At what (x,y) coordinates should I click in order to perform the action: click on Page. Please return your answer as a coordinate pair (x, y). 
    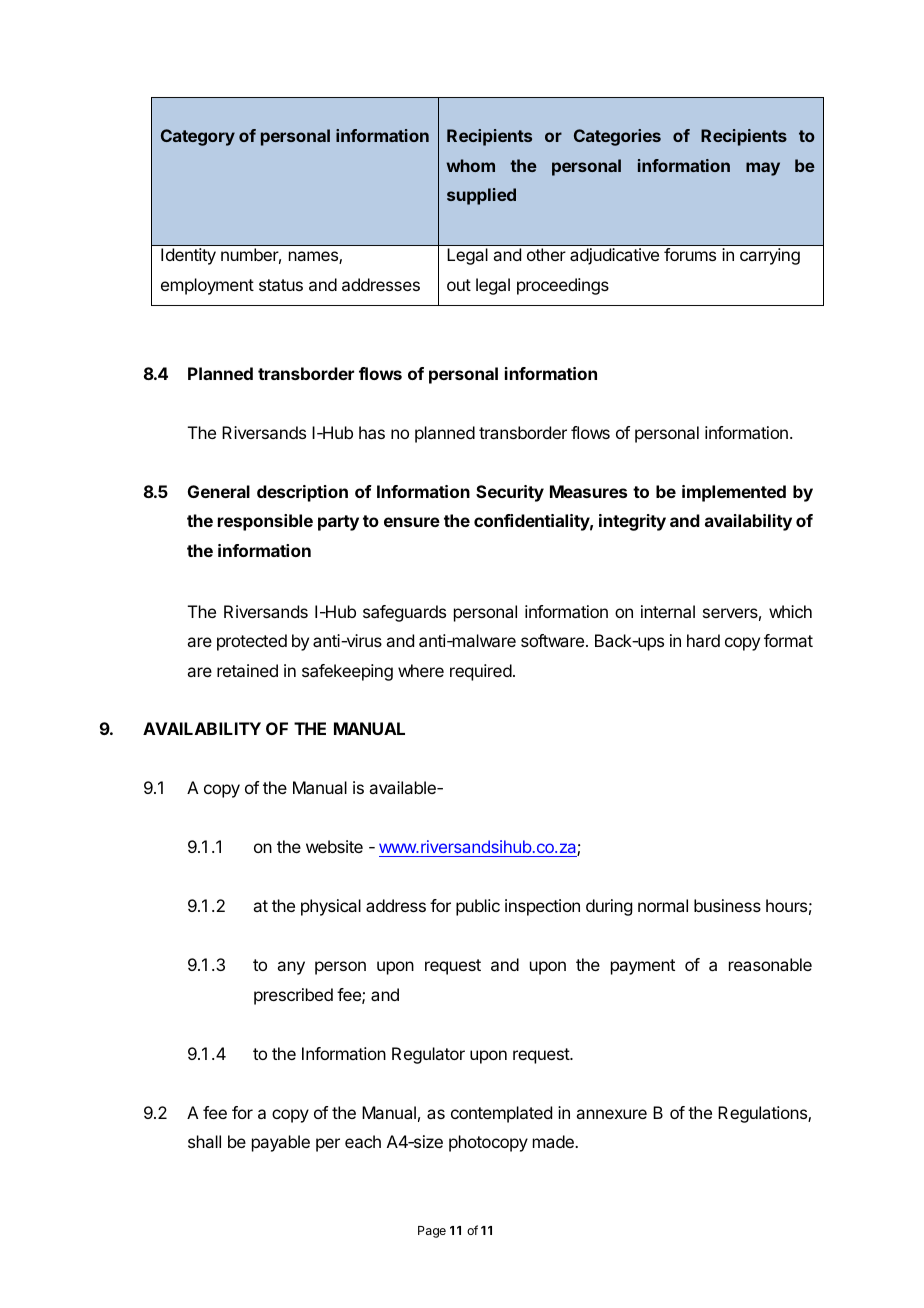
    Looking at the image, I should click on (432, 1232).
